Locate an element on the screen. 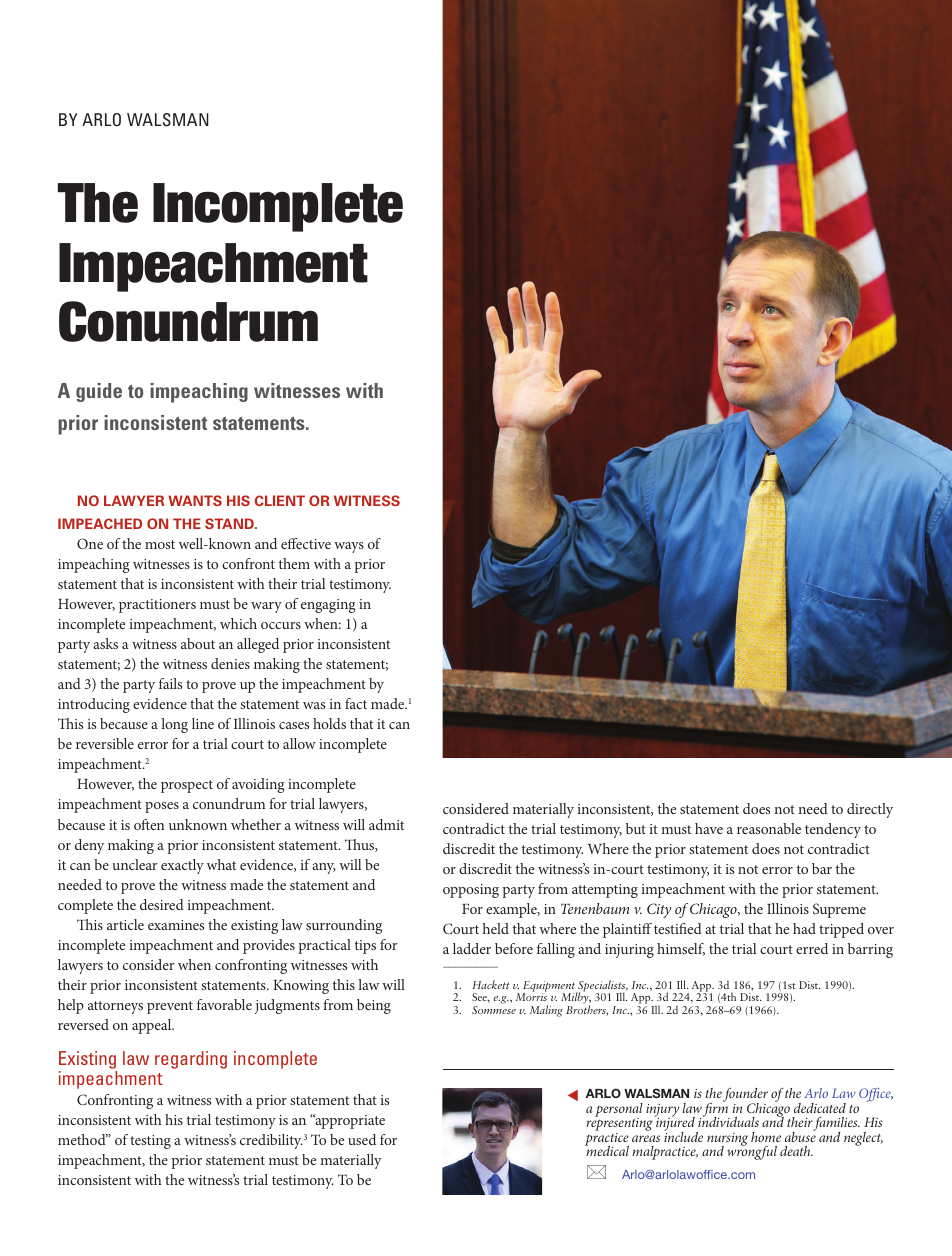 Image resolution: width=952 pixels, height=1256 pixels. ways is located at coordinates (349, 547).
